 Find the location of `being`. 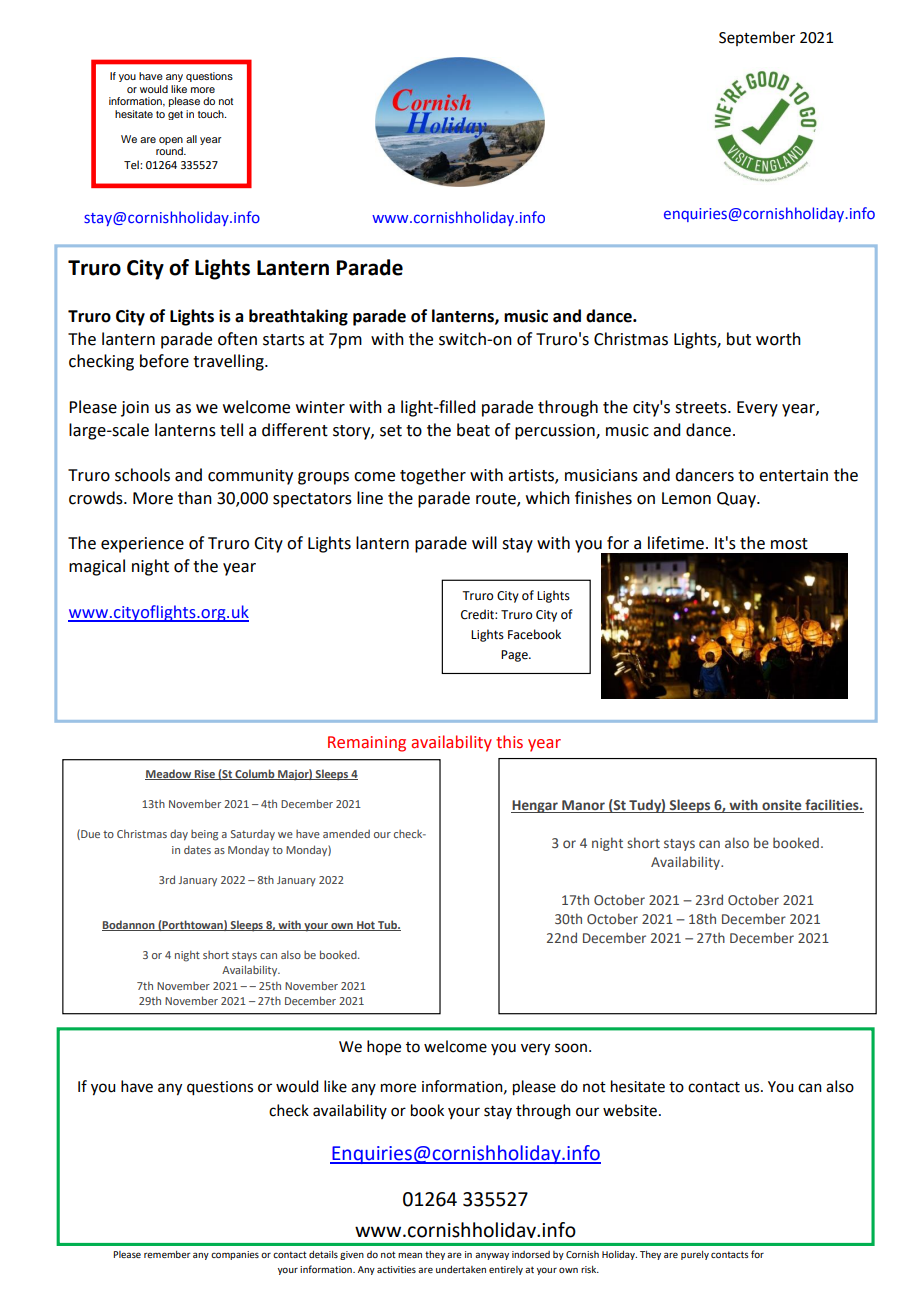

being is located at coordinates (204, 835).
